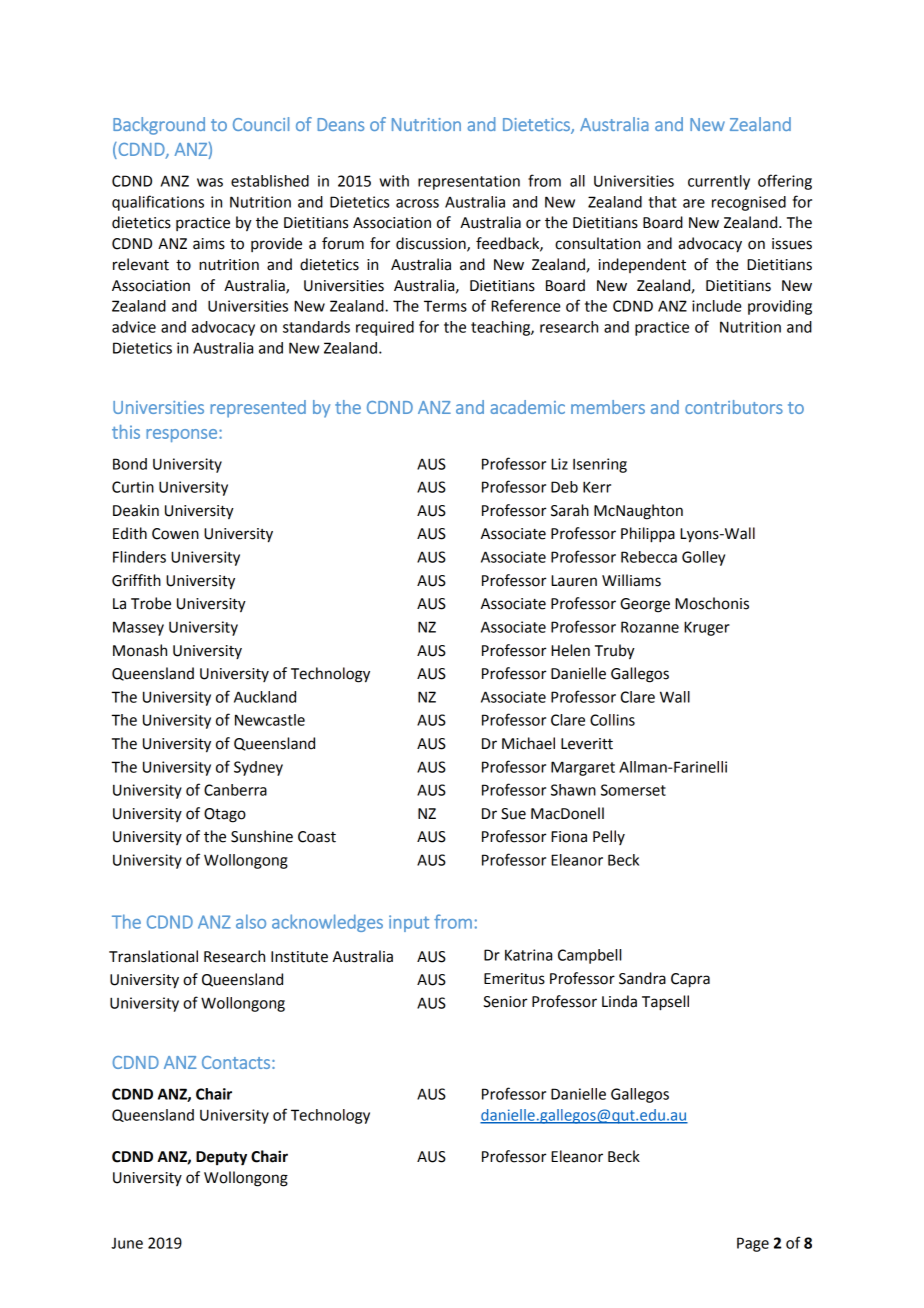  I want to click on Translational, so click(153, 956).
